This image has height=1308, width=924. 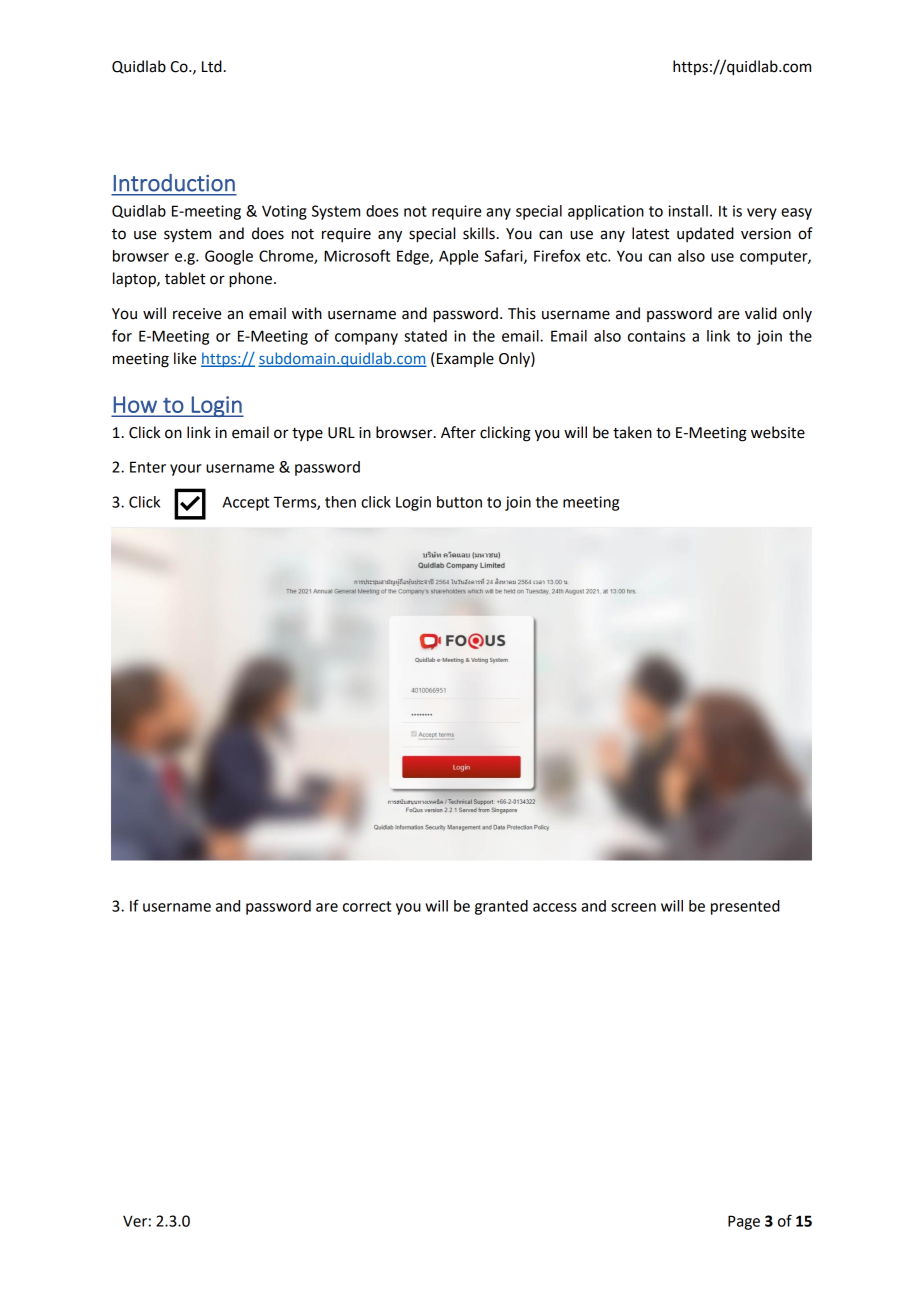 I want to click on Accept, so click(x=246, y=503).
